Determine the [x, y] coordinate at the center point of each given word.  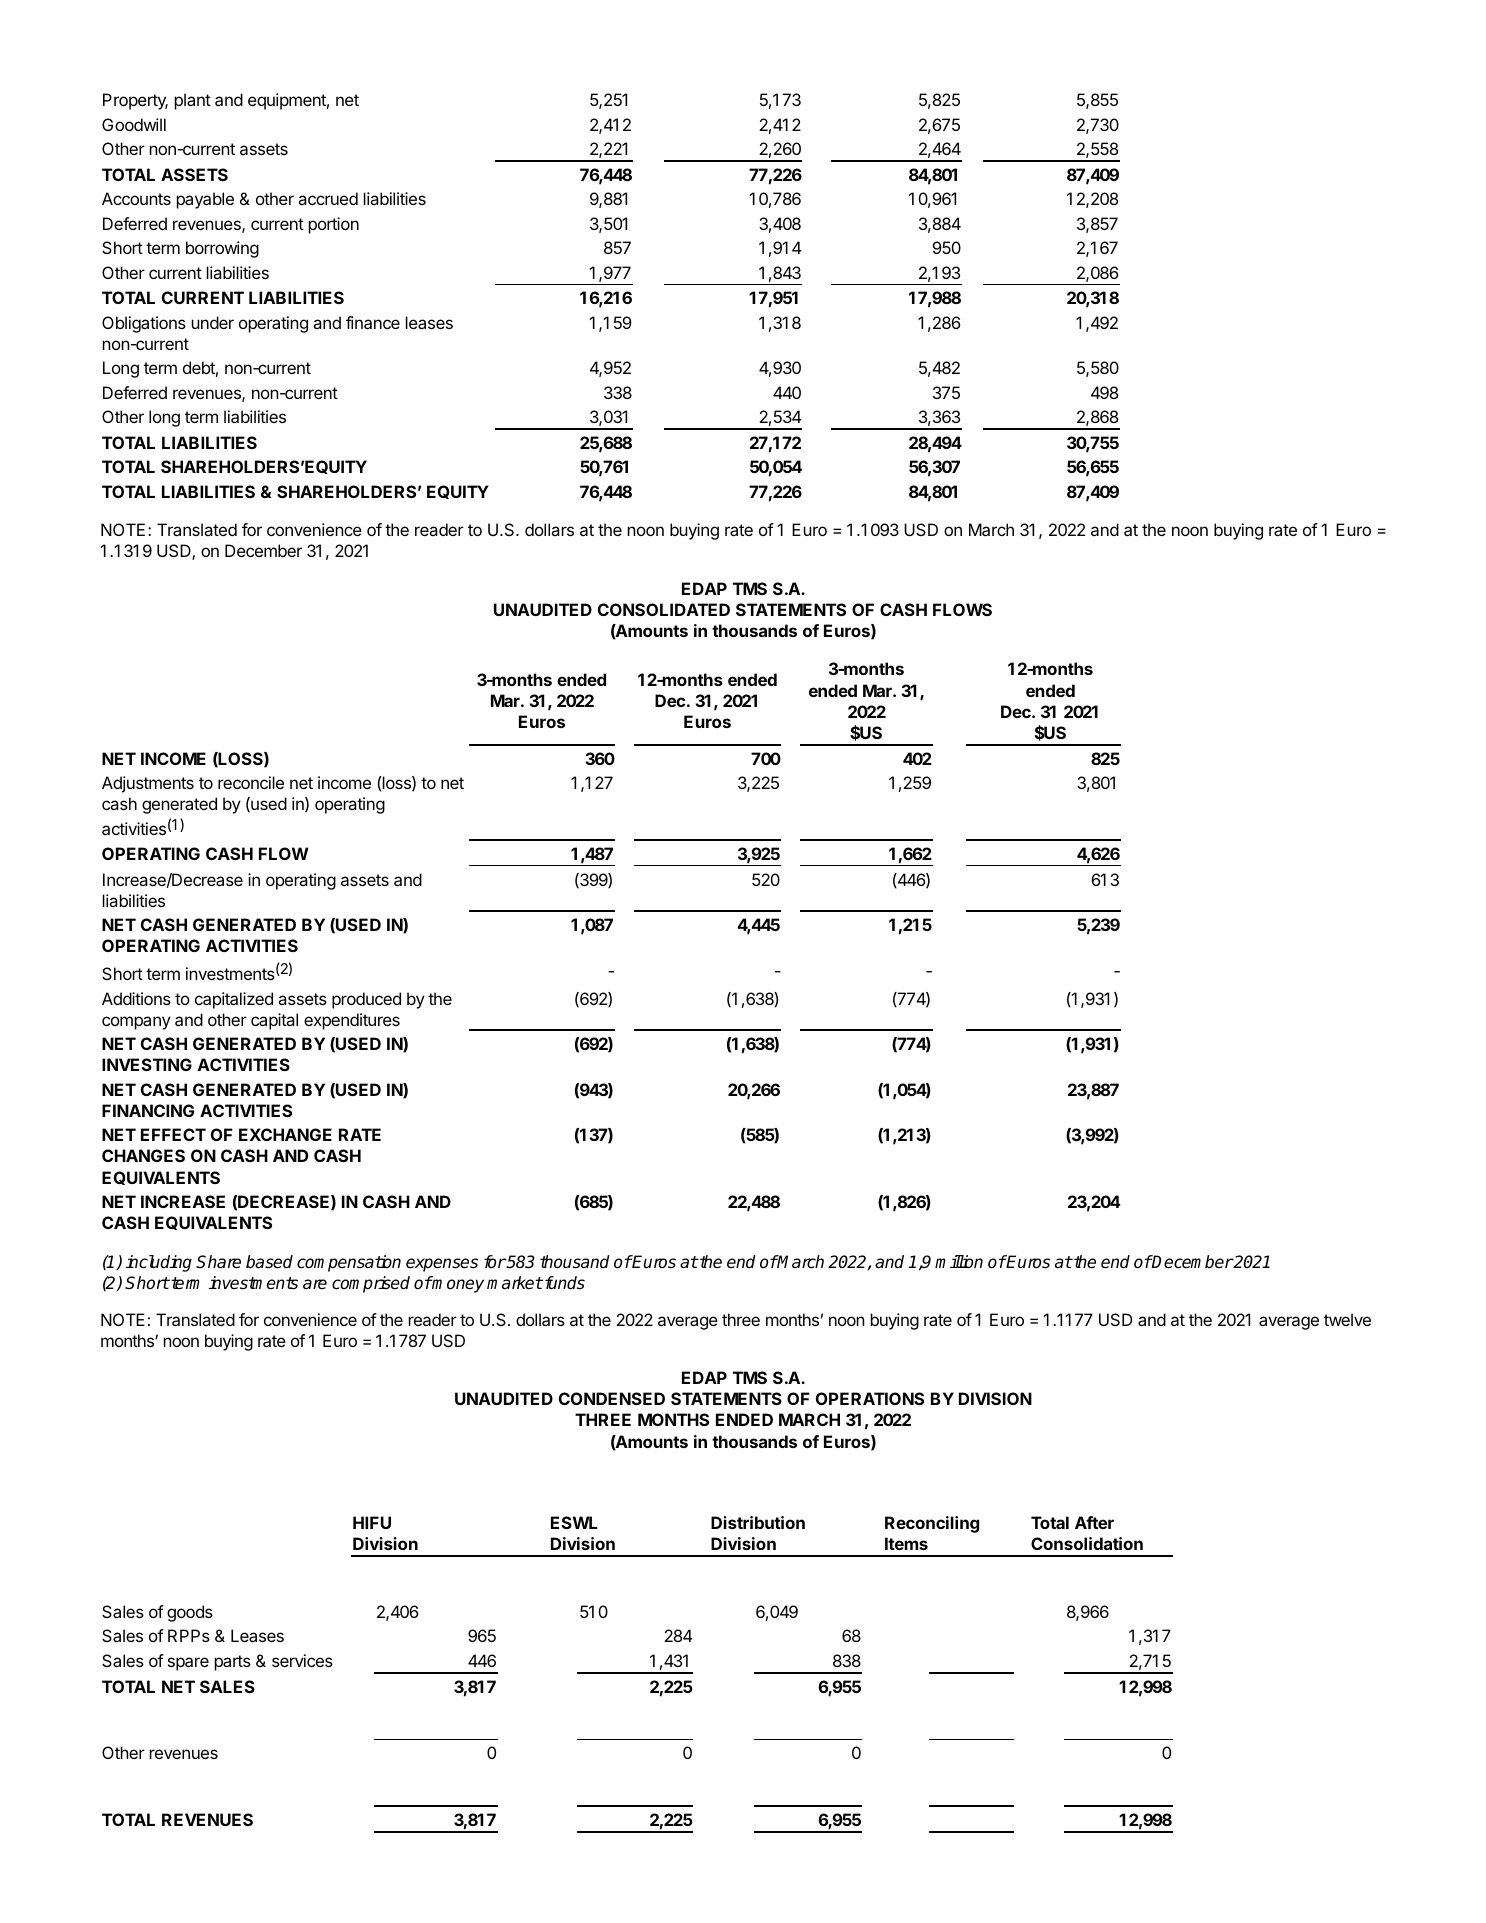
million [959, 1262]
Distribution [758, 1522]
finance [373, 322]
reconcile [251, 782]
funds [563, 1283]
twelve [1347, 1319]
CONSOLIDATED [664, 609]
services [302, 1660]
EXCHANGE [285, 1134]
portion [334, 225]
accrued [328, 198]
